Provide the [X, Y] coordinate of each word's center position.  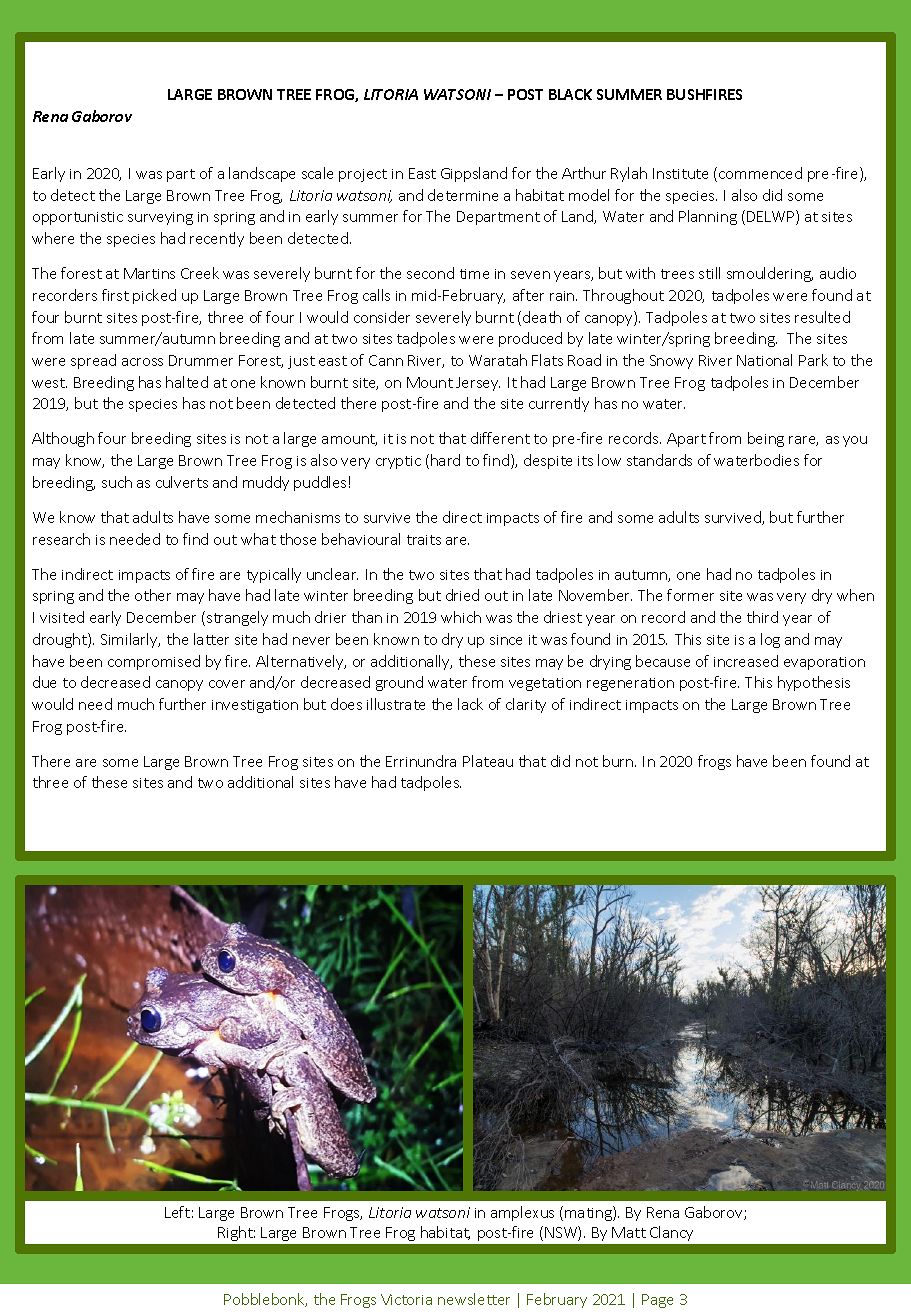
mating [589, 1213]
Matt [629, 1232]
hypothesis [814, 683]
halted [187, 382]
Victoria [406, 1299]
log [770, 640]
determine [463, 195]
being [766, 439]
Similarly [130, 640]
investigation [255, 706]
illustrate [396, 704]
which [461, 617]
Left [177, 1212]
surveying [160, 218]
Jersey [478, 384]
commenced [760, 173]
